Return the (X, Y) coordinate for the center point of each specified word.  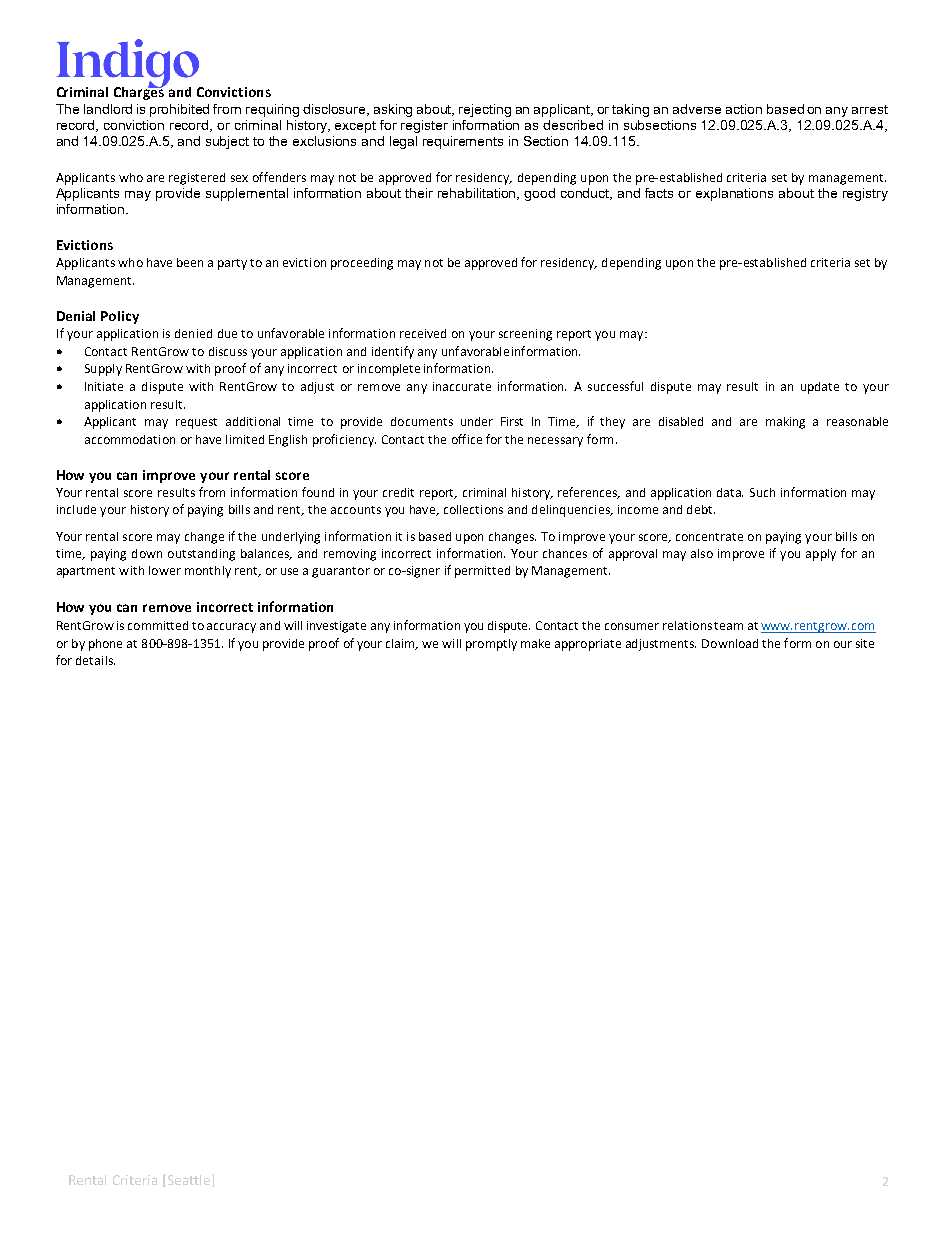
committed (158, 625)
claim (402, 644)
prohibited (179, 110)
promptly (491, 645)
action (744, 109)
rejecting (485, 110)
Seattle (189, 1180)
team (728, 626)
